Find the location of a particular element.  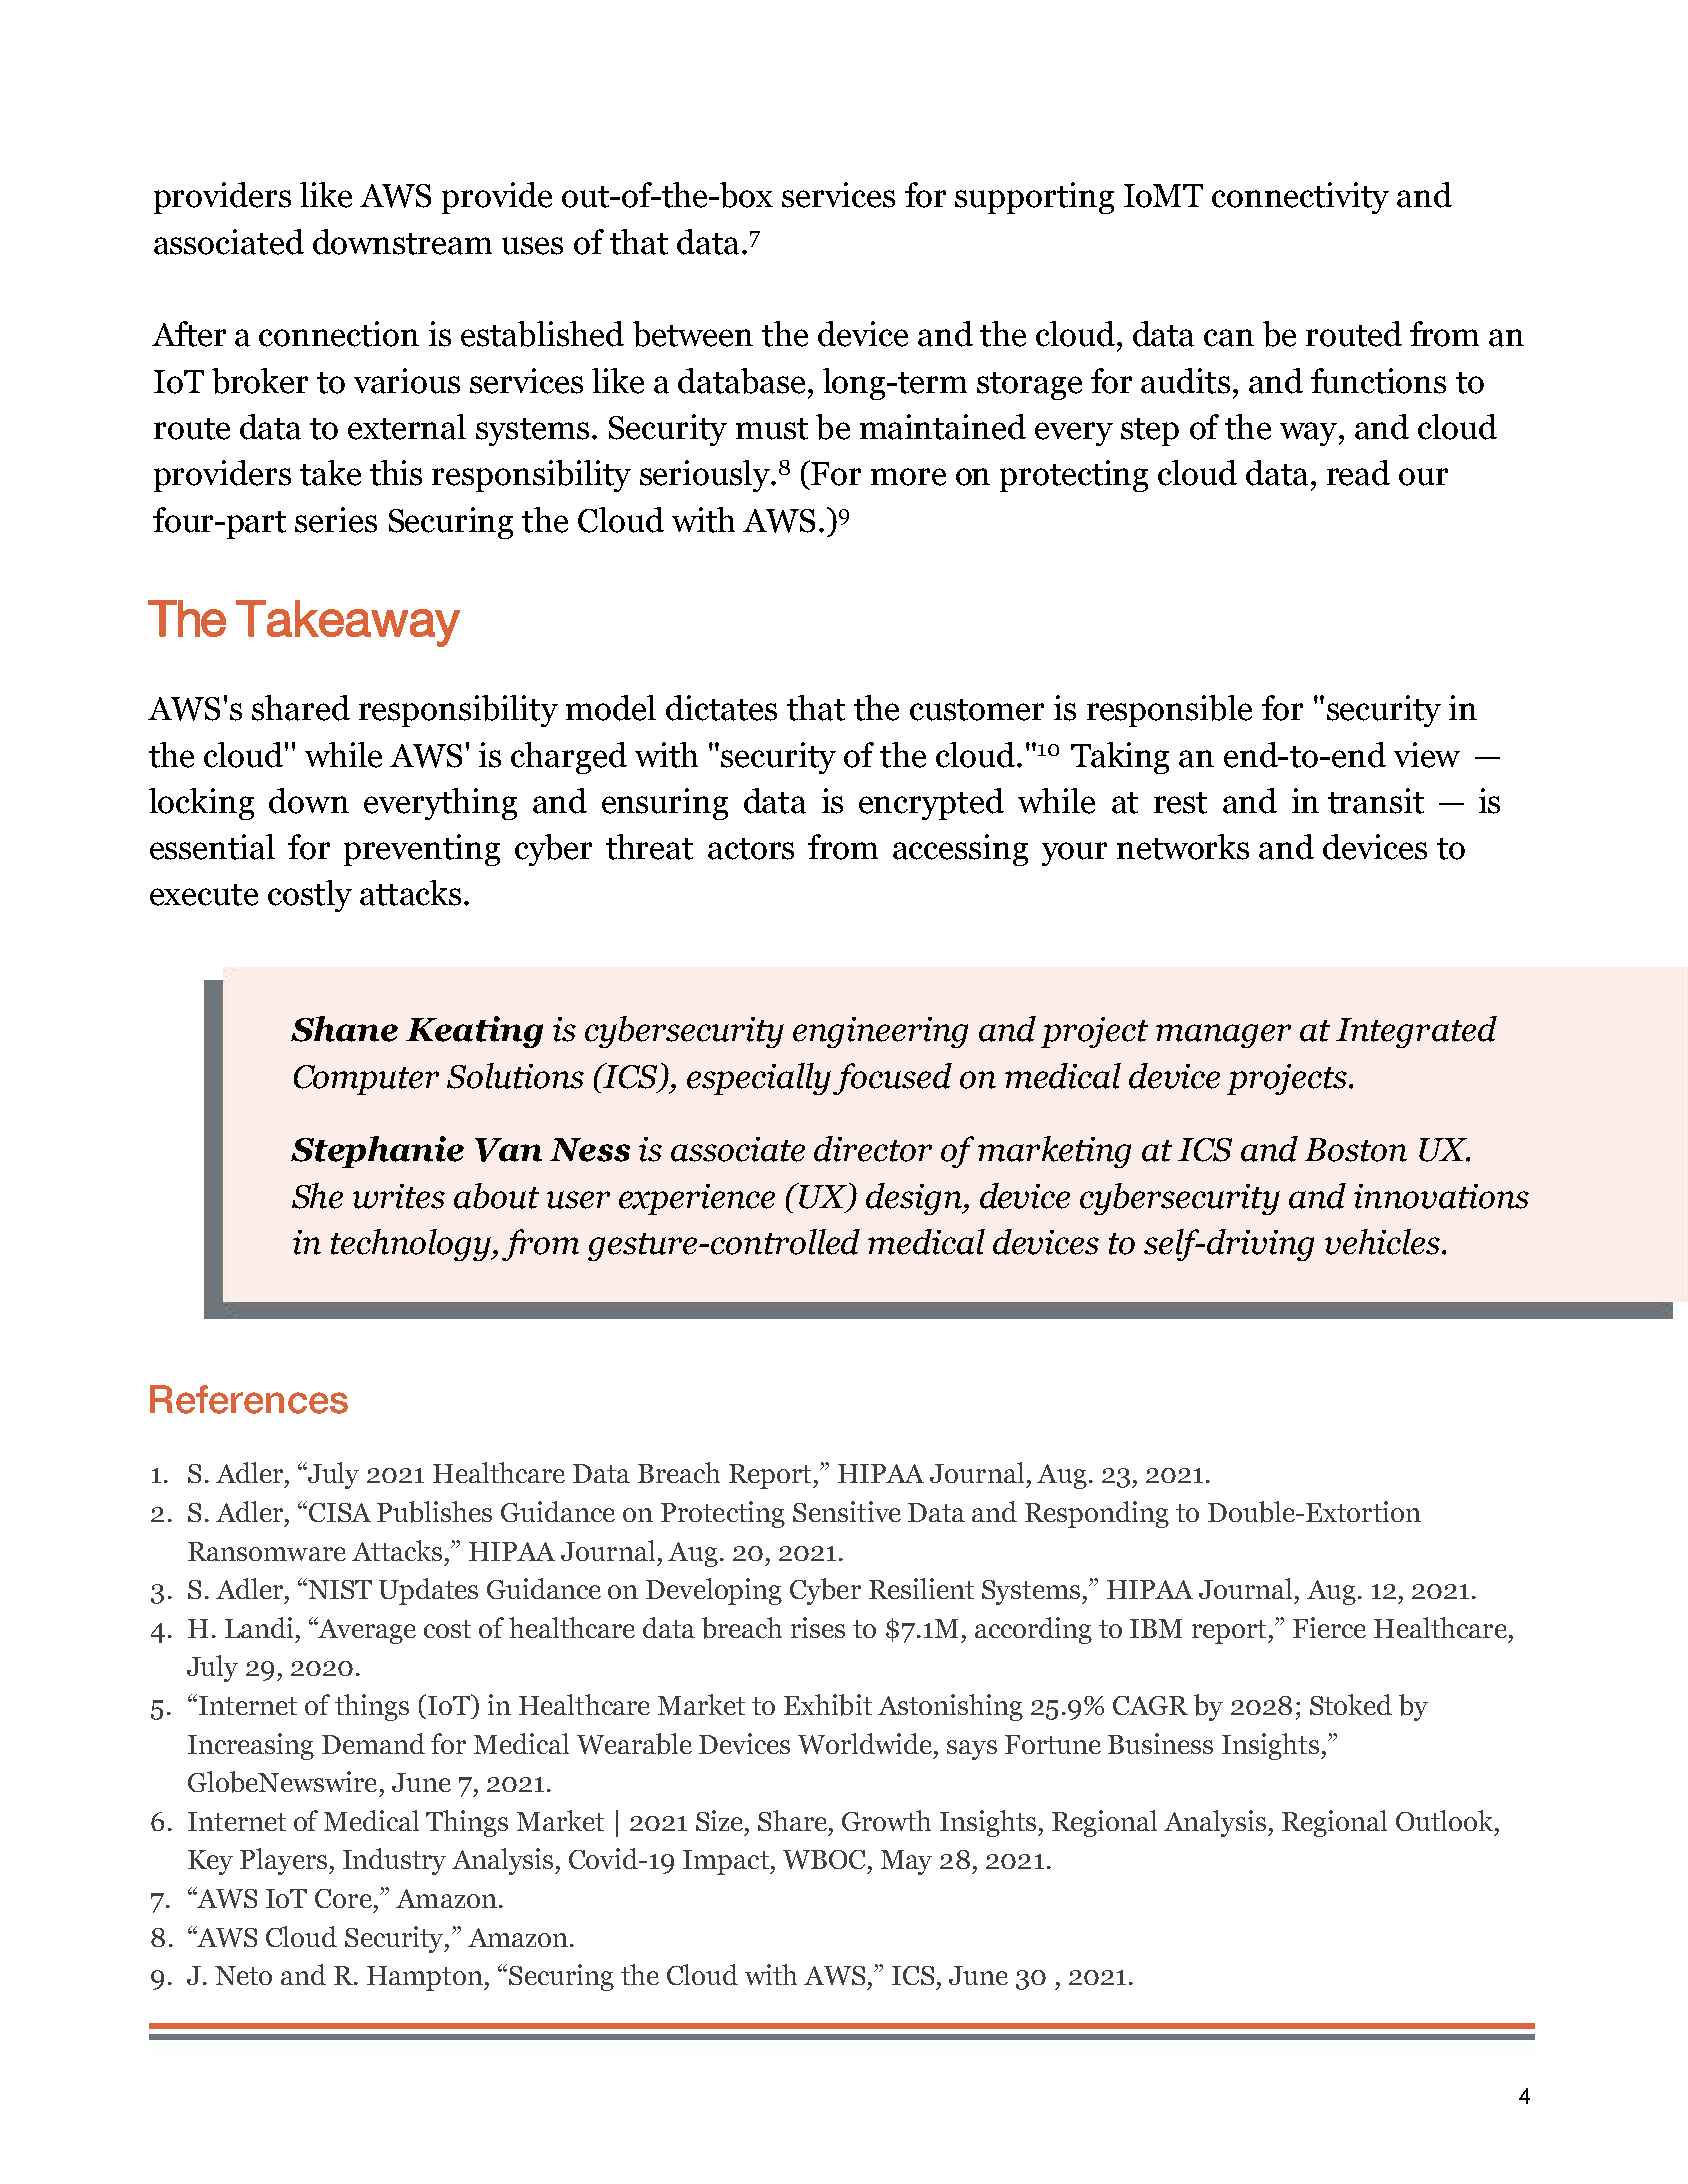

Core is located at coordinates (343, 1898).
